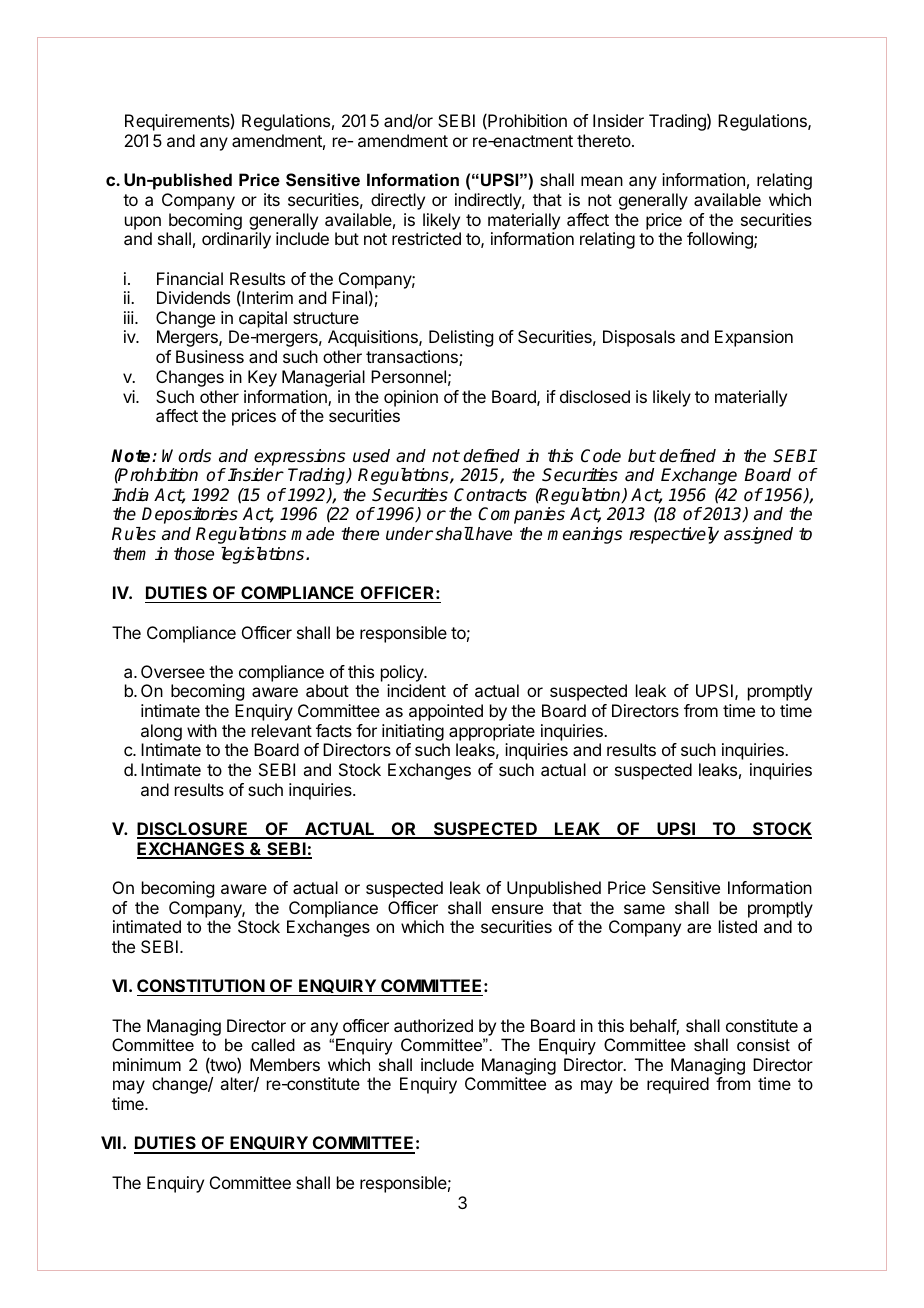 The height and width of the image is (1308, 924). What do you see at coordinates (147, 1064) in the image?
I see `minimum` at bounding box center [147, 1064].
